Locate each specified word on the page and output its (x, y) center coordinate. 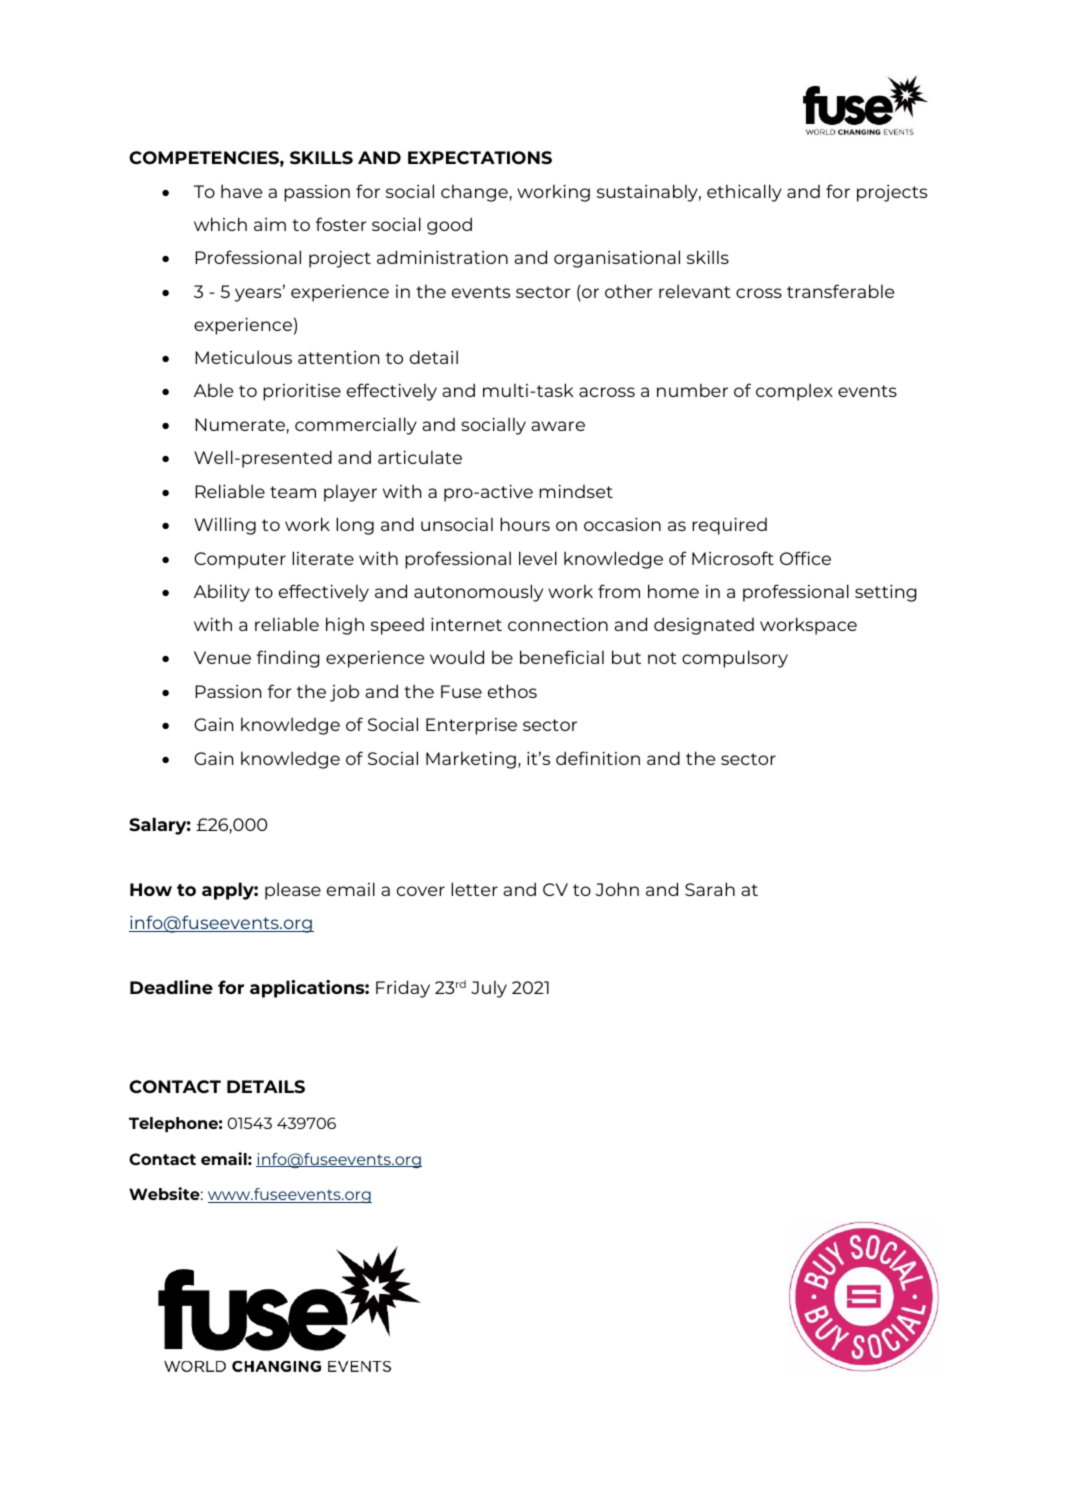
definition (598, 758)
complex (794, 392)
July (489, 989)
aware (558, 426)
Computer (240, 560)
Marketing (471, 760)
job (344, 693)
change (474, 193)
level (538, 558)
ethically (744, 193)
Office (805, 558)
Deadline (171, 987)
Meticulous (243, 357)
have (241, 191)
